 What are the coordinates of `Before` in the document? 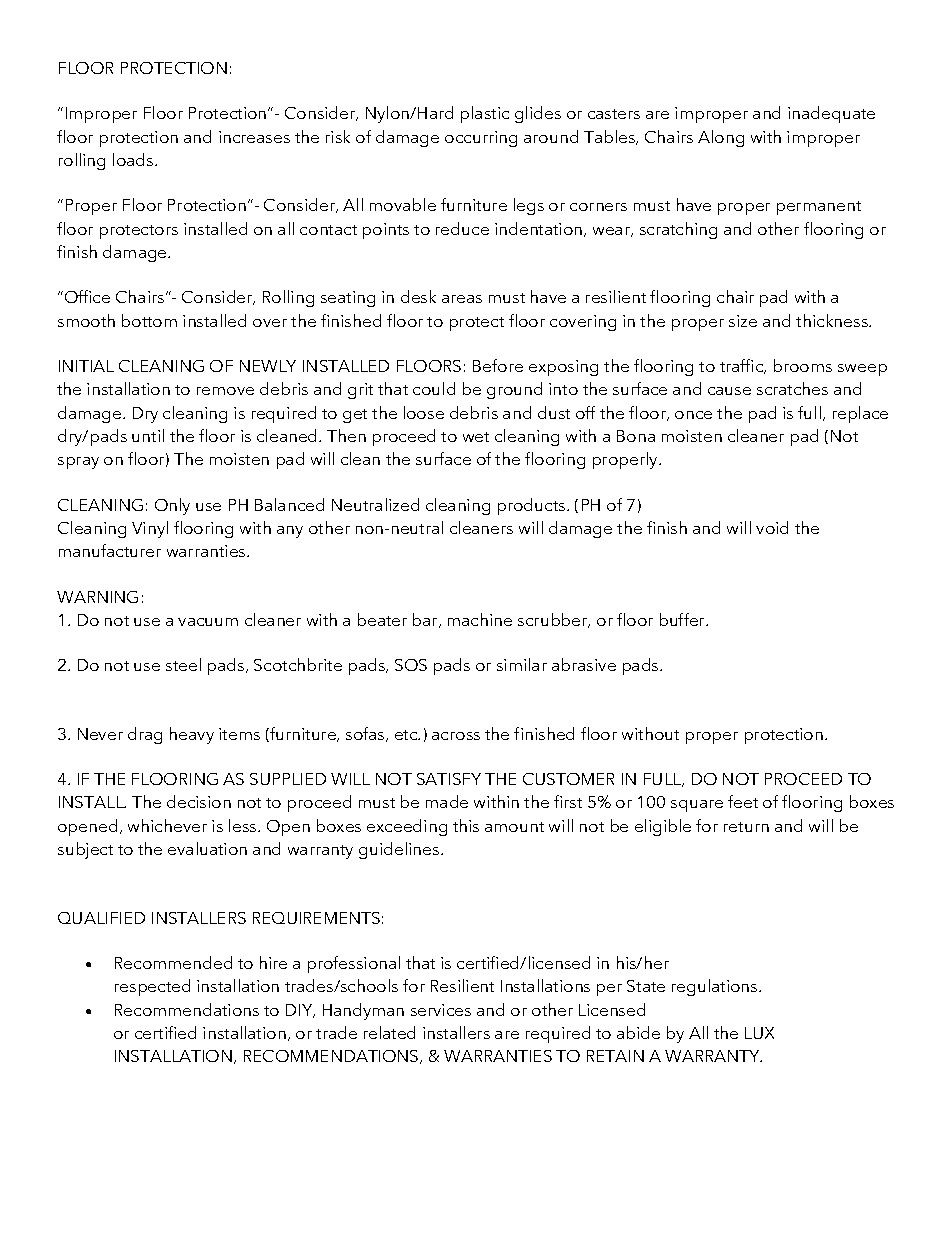 It's located at (498, 365).
